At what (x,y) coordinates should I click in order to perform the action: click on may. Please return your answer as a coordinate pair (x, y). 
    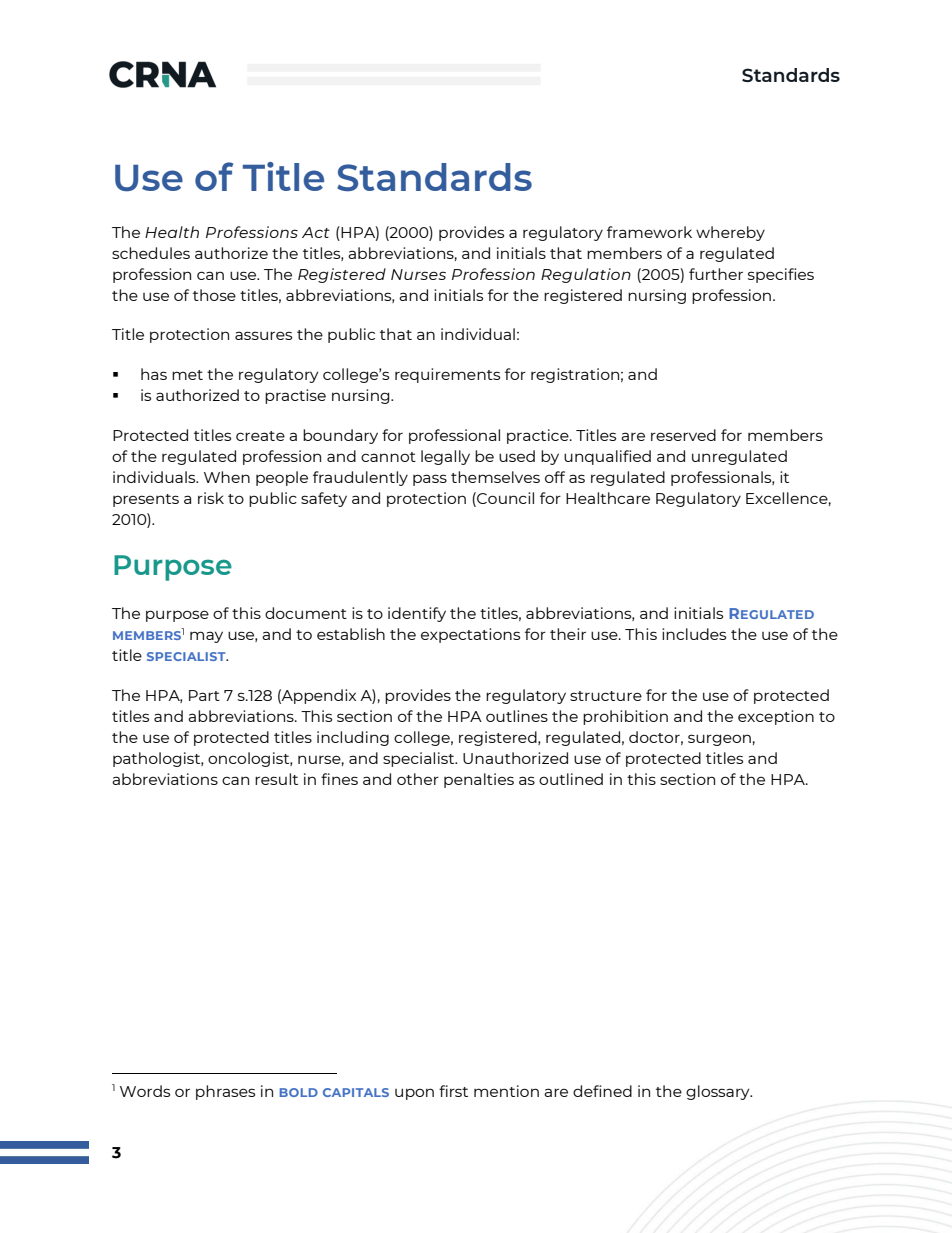
    Looking at the image, I should click on (206, 637).
